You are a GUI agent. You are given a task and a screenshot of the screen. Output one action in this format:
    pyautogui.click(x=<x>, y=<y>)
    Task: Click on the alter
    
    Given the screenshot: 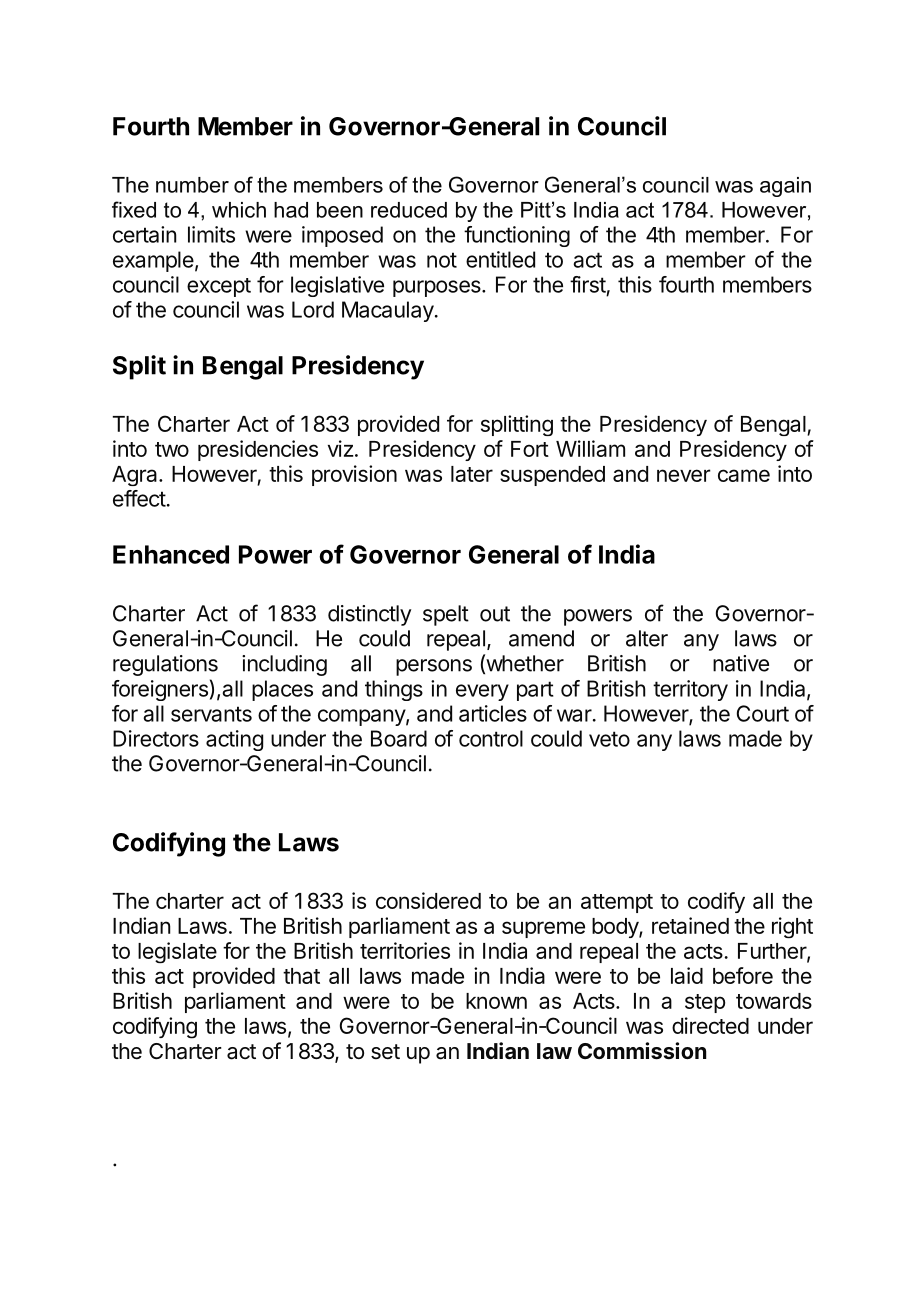 What is the action you would take?
    pyautogui.click(x=647, y=638)
